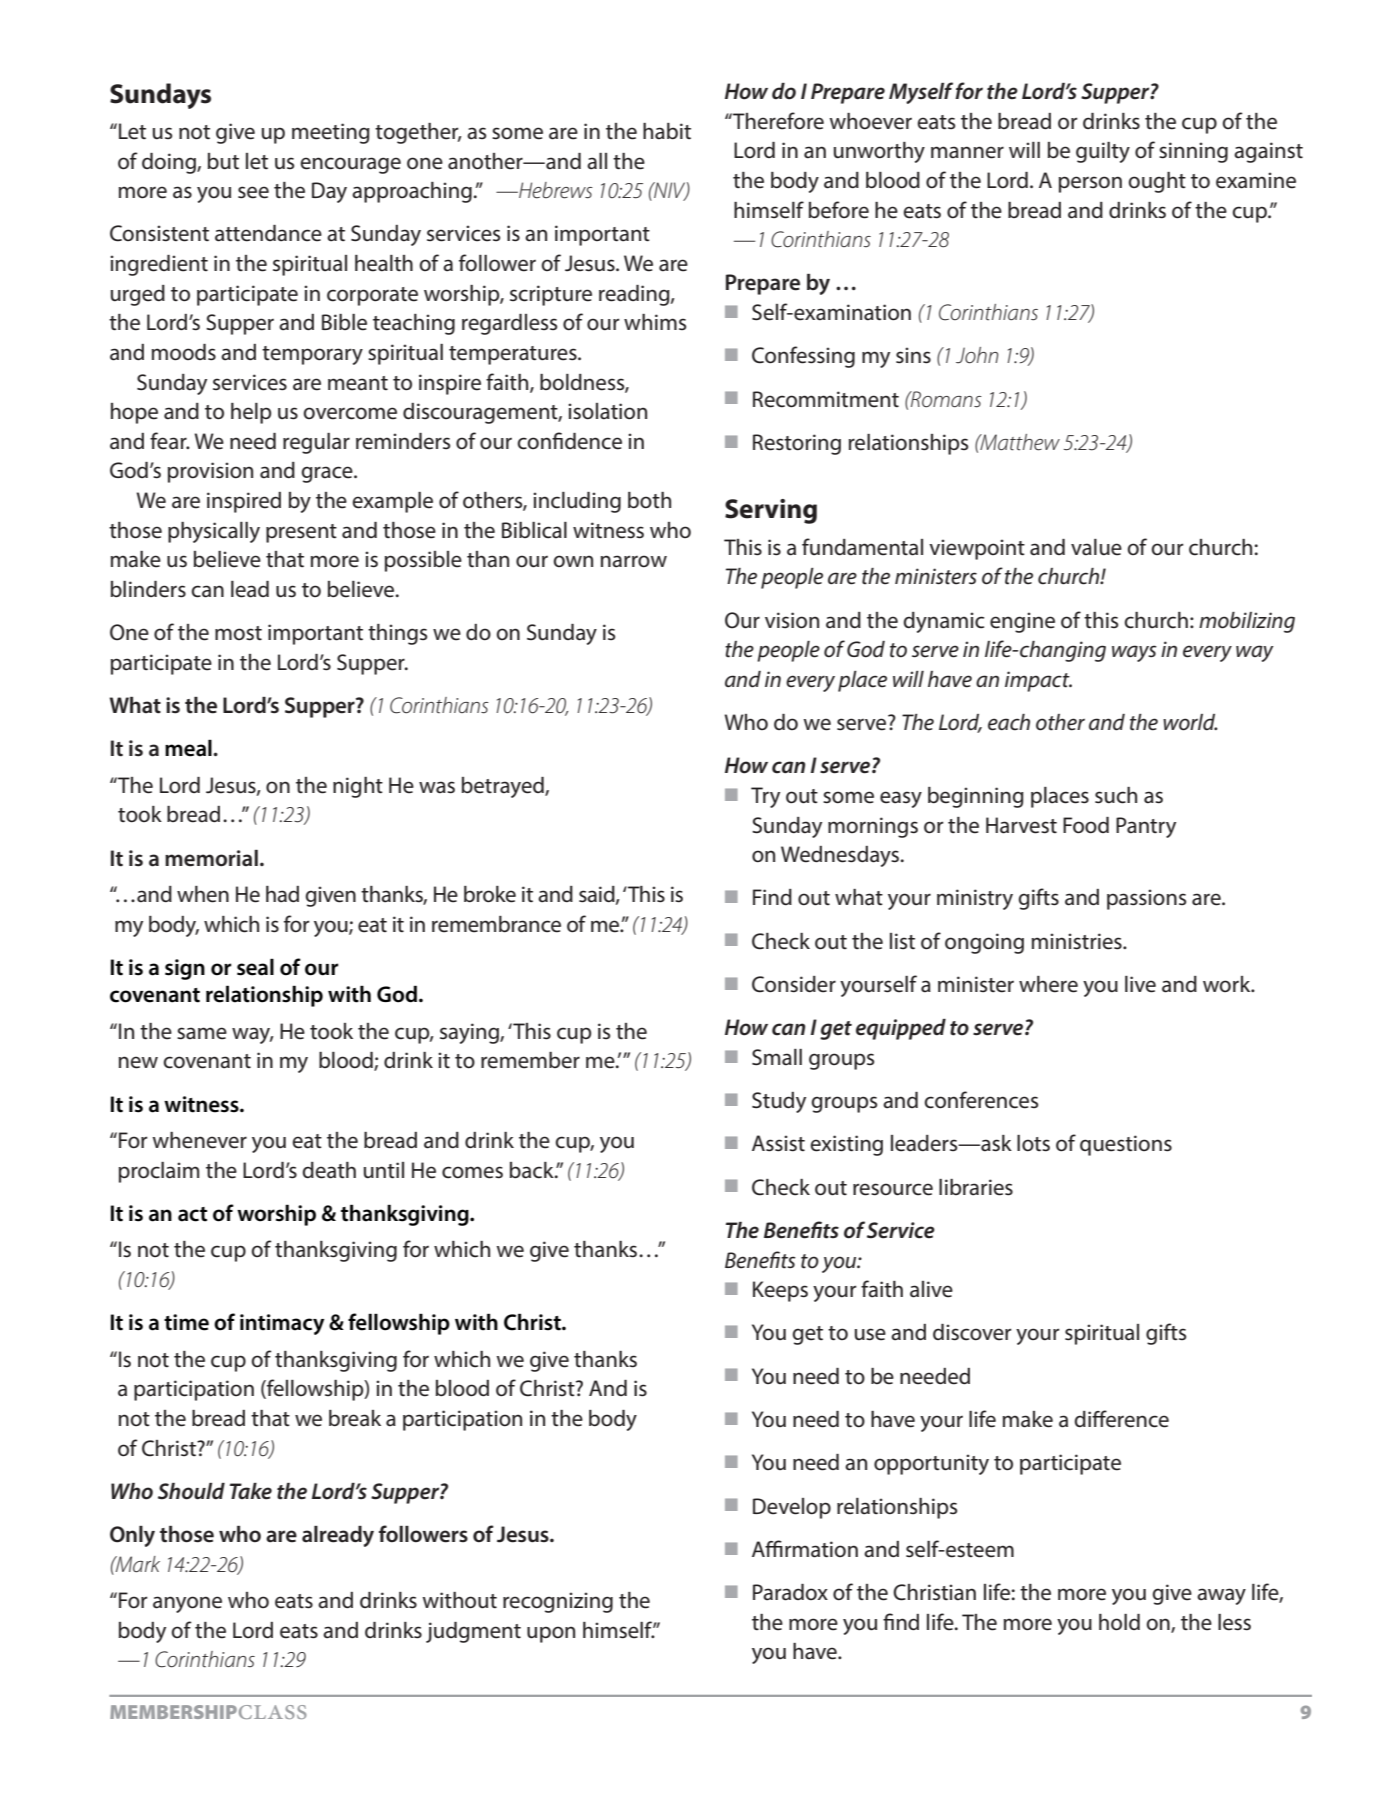 The image size is (1394, 1804). Describe the element at coordinates (187, 1604) in the screenshot. I see `anyone` at that location.
